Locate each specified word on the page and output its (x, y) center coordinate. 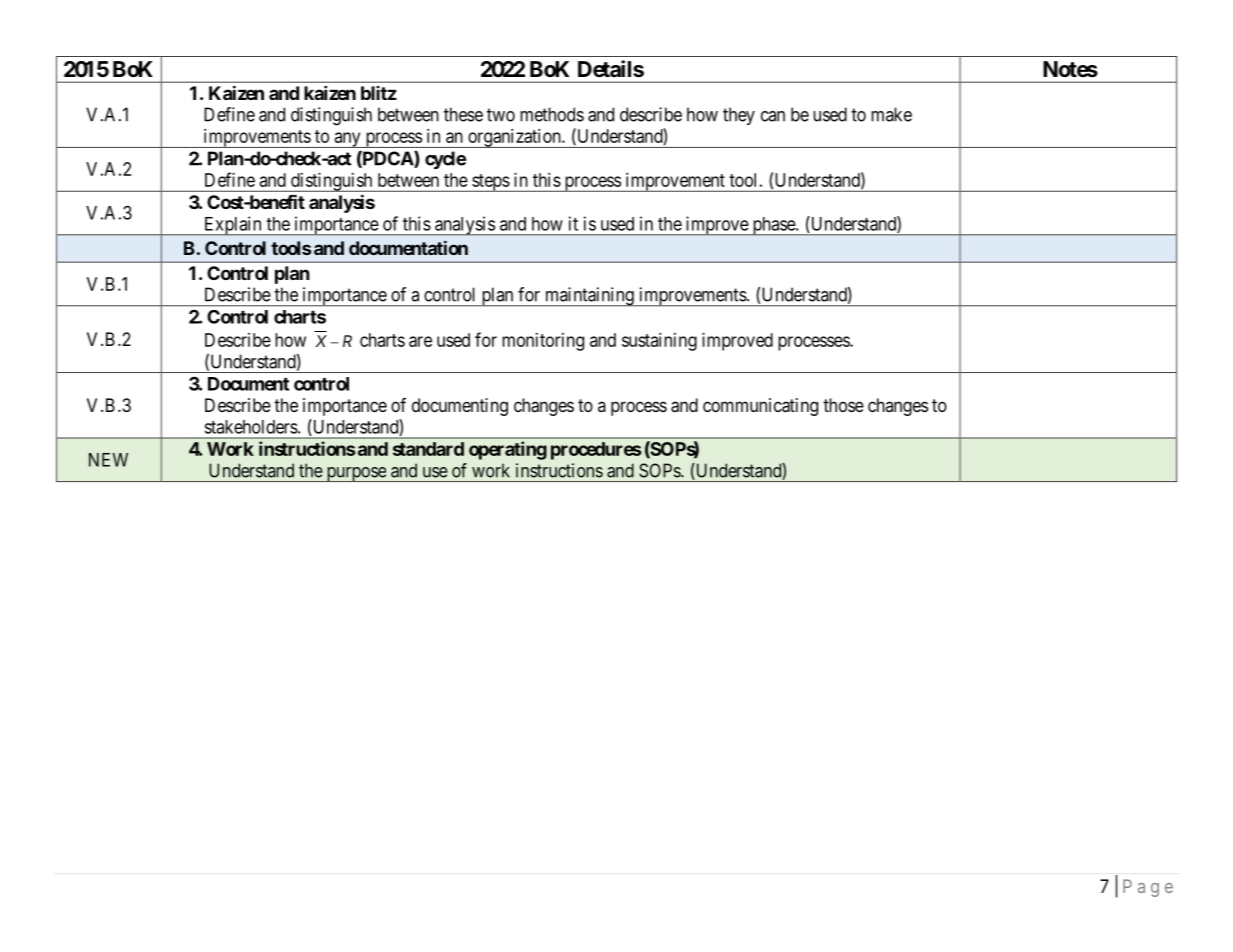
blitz (379, 93)
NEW (108, 460)
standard (428, 449)
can (773, 116)
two (501, 115)
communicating (760, 407)
